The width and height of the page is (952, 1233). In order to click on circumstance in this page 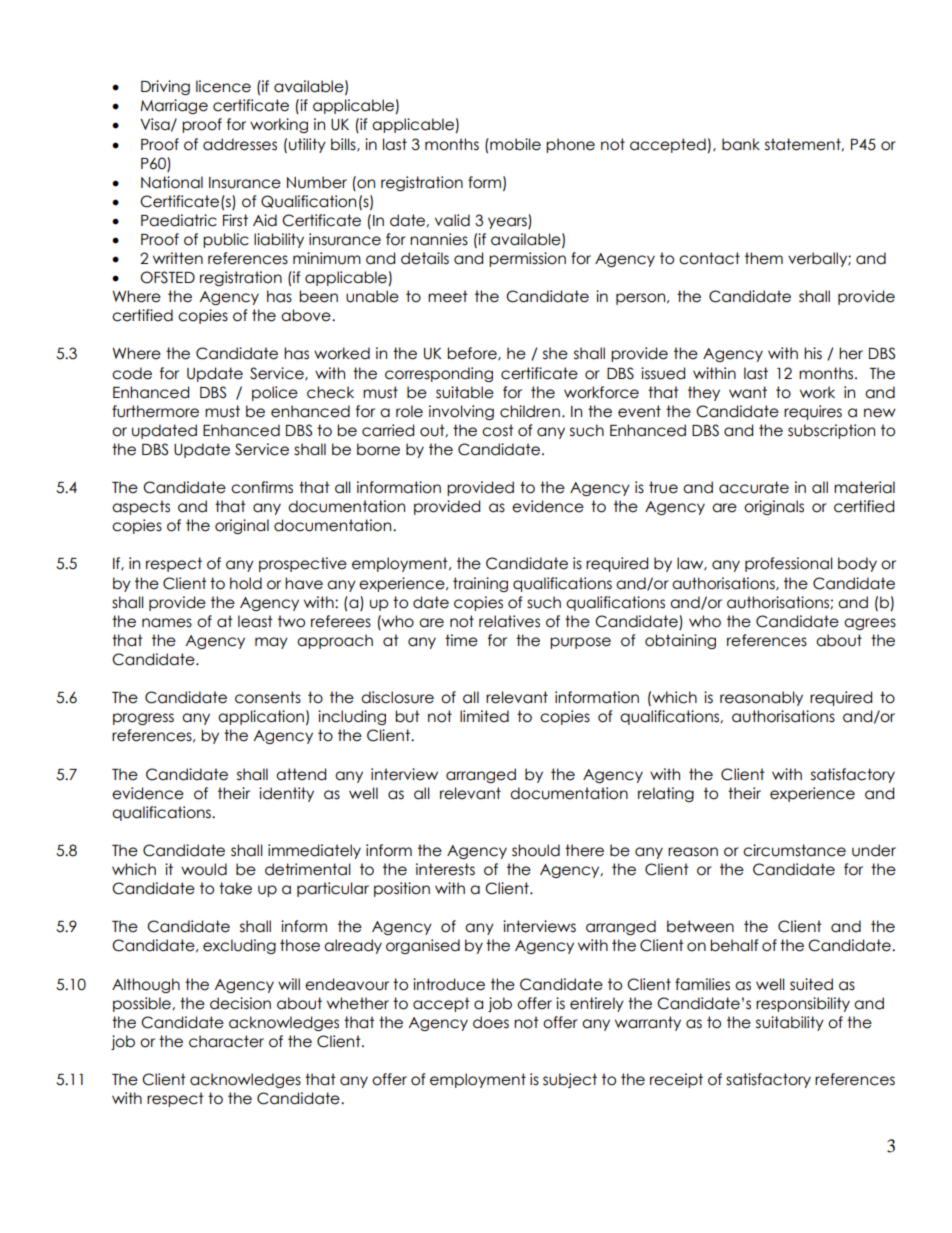, I will do `click(794, 850)`.
